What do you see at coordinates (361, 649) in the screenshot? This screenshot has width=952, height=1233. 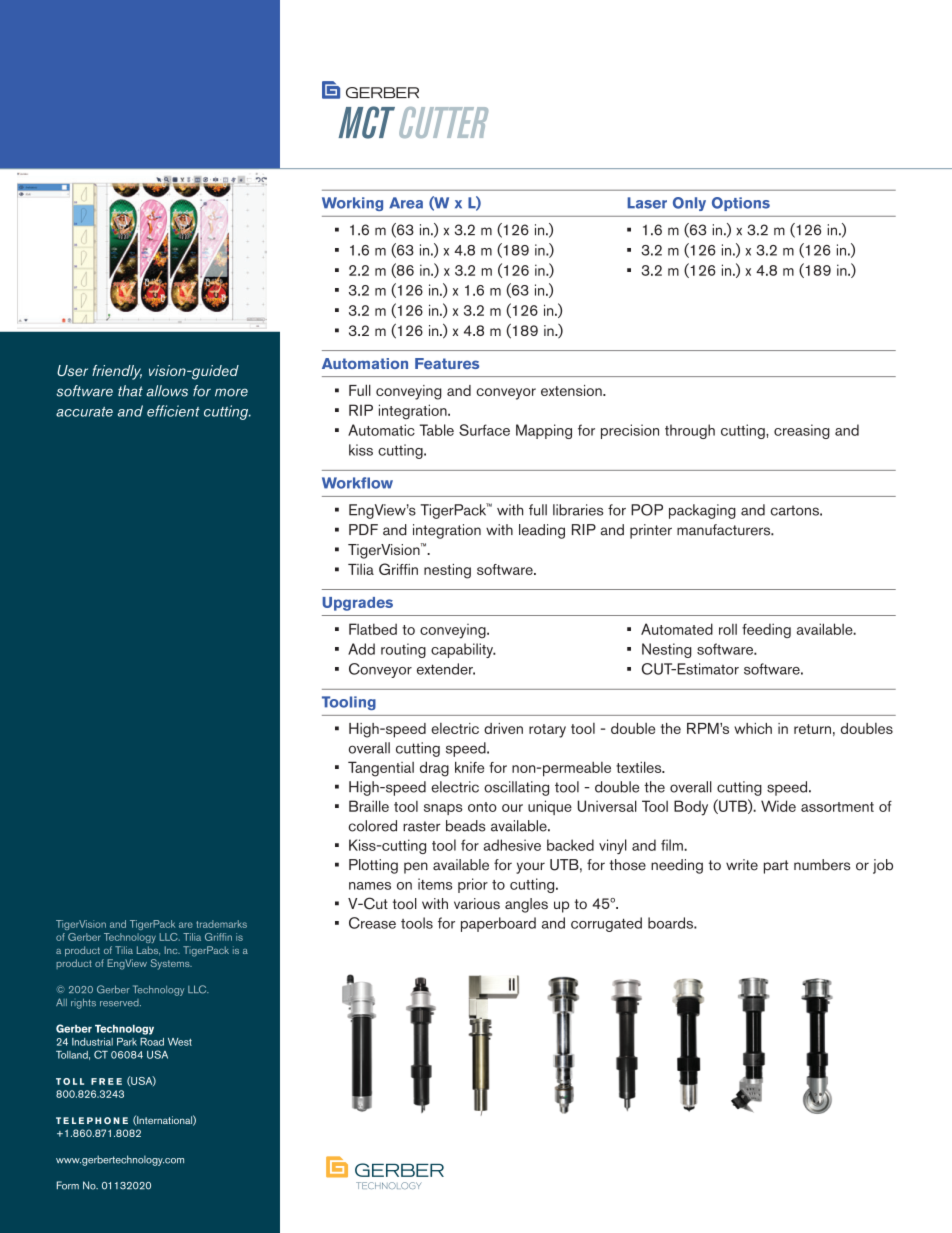 I see `Add` at bounding box center [361, 649].
